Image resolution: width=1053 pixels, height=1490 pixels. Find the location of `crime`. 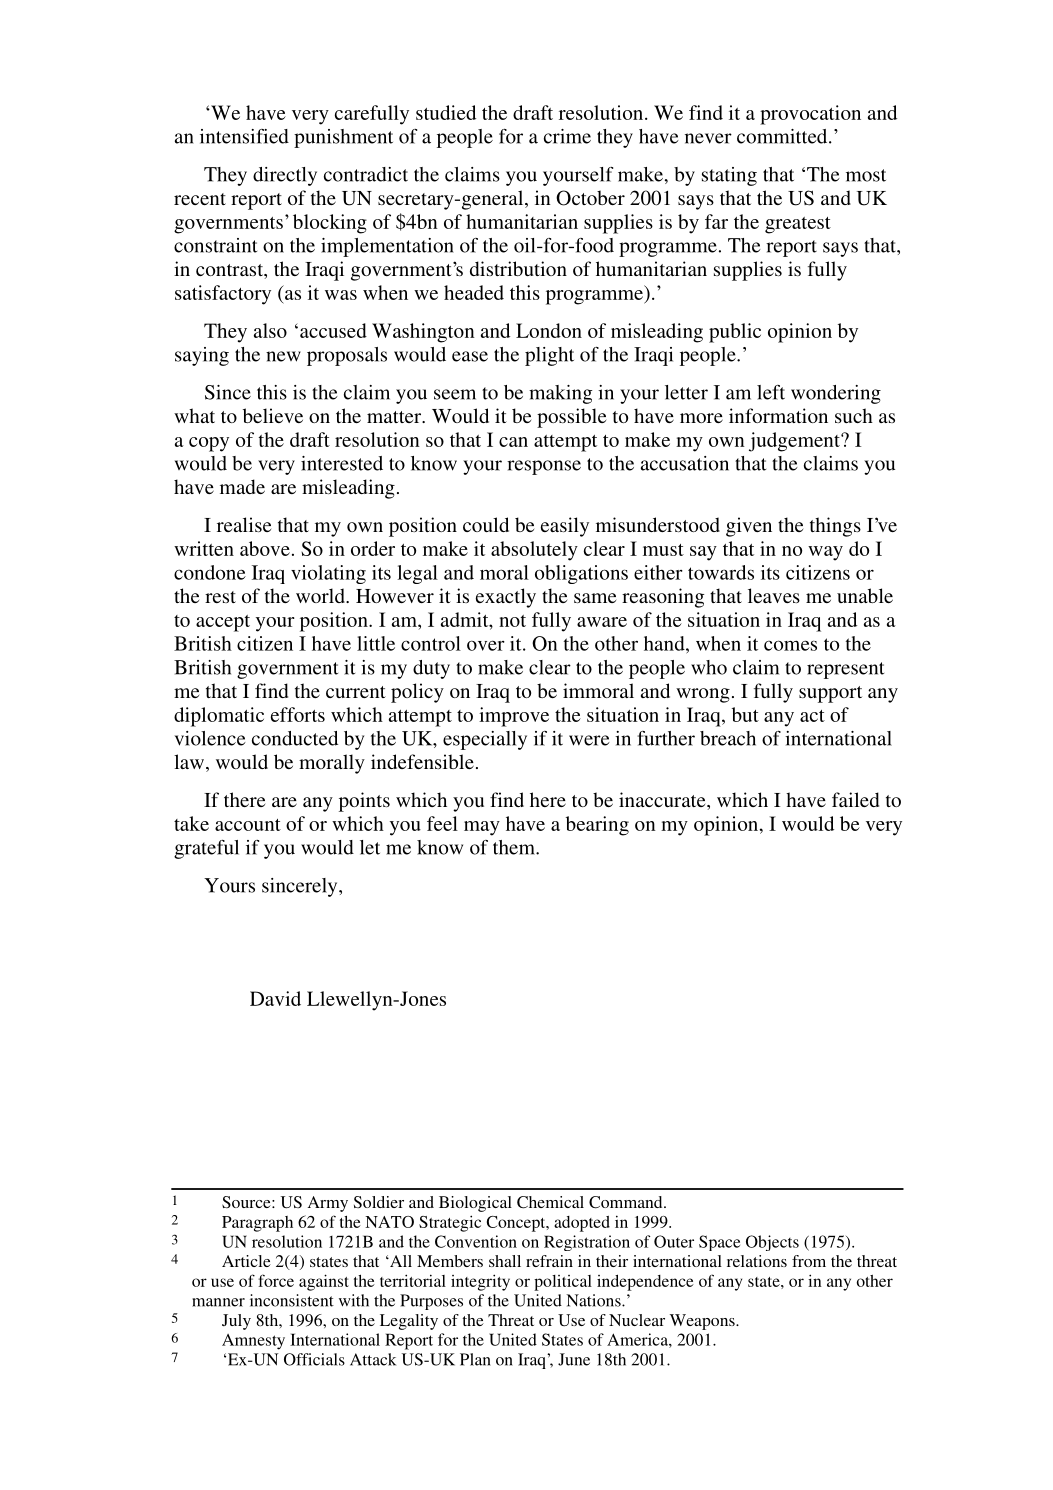

crime is located at coordinates (567, 136).
